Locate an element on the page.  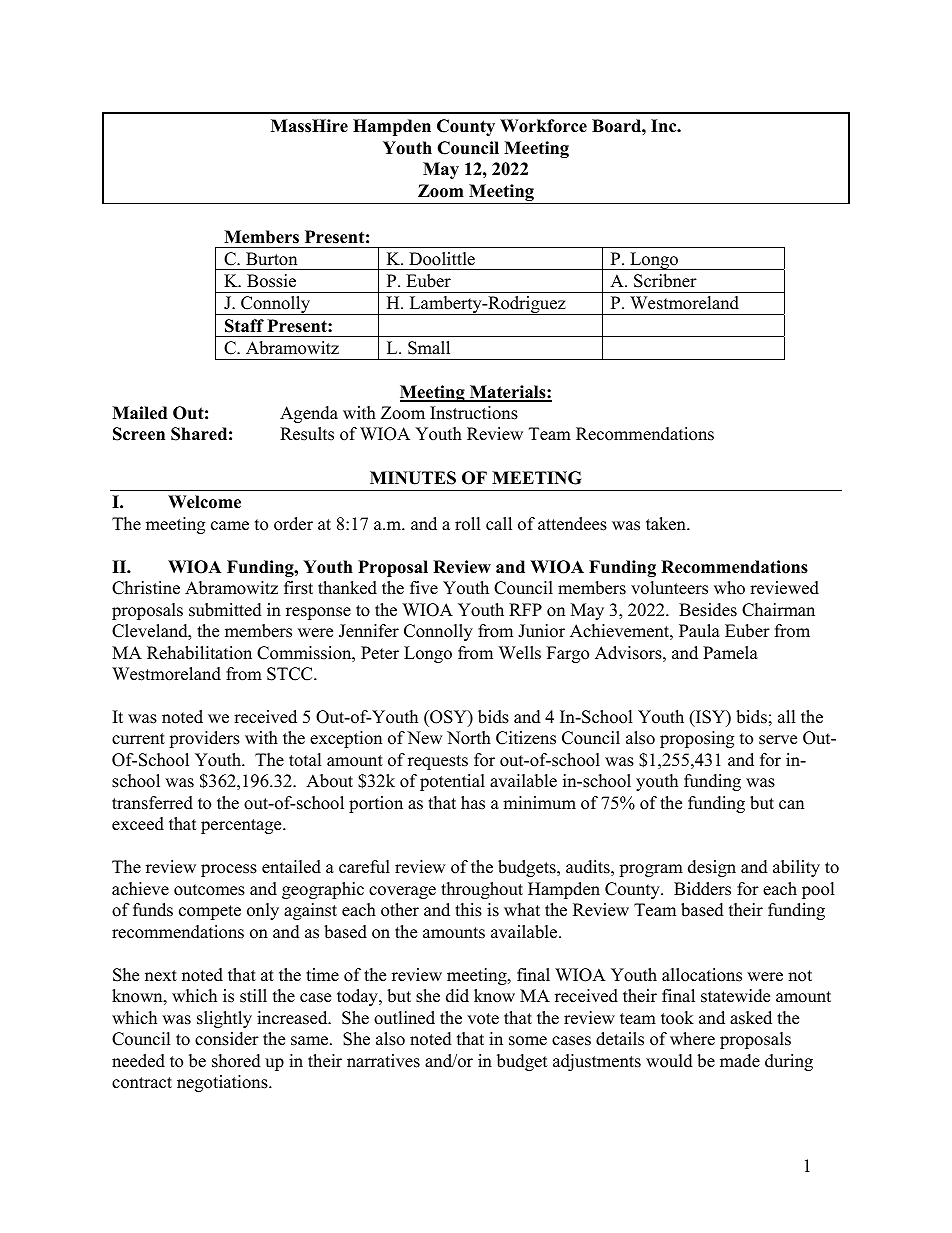
who is located at coordinates (729, 588).
